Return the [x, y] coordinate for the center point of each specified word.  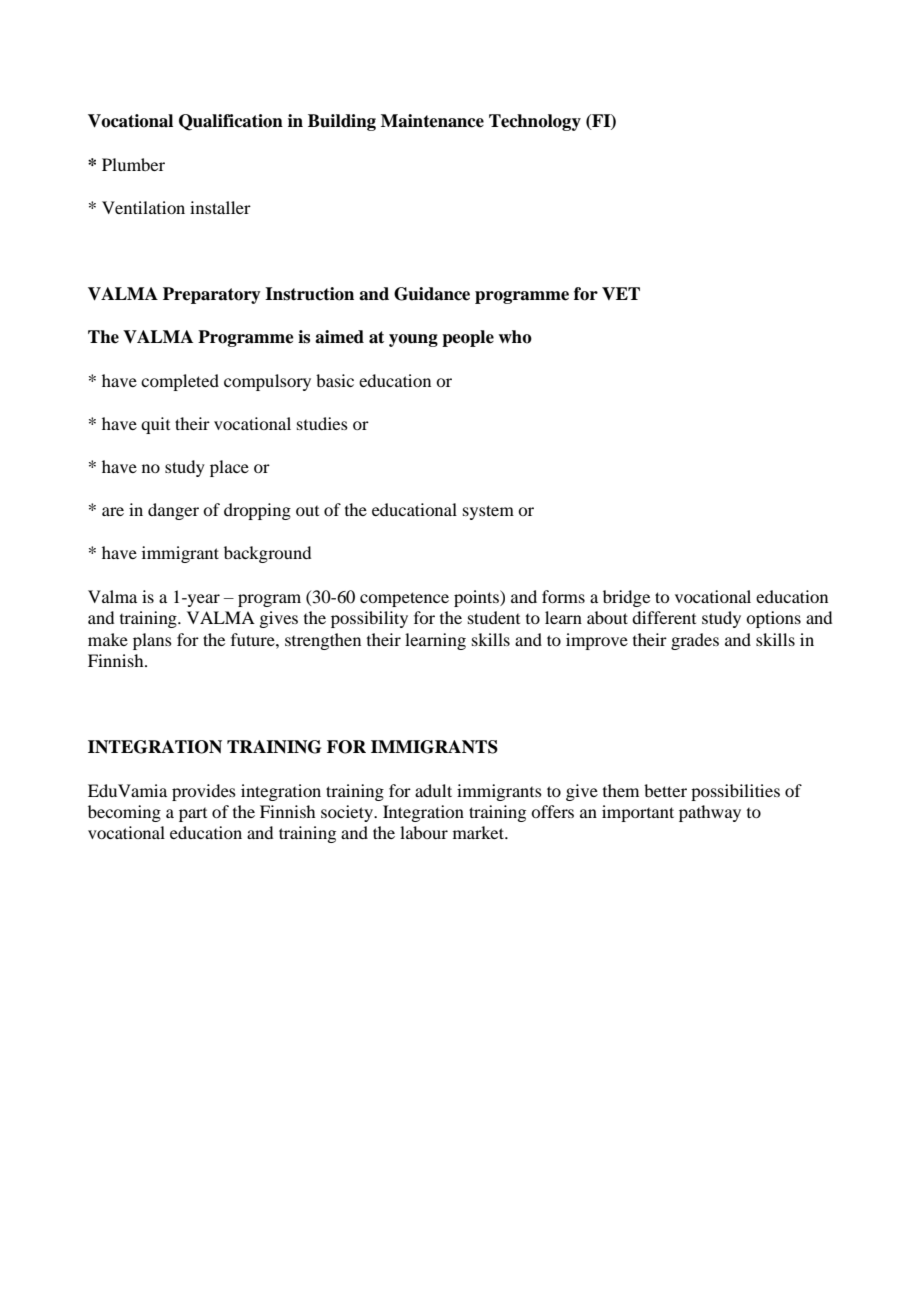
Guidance [432, 294]
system [488, 512]
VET [621, 293]
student [494, 617]
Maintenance [432, 121]
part [193, 815]
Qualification [231, 122]
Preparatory [212, 295]
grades [695, 641]
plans [152, 641]
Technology [535, 122]
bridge [626, 598]
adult [433, 790]
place [229, 468]
